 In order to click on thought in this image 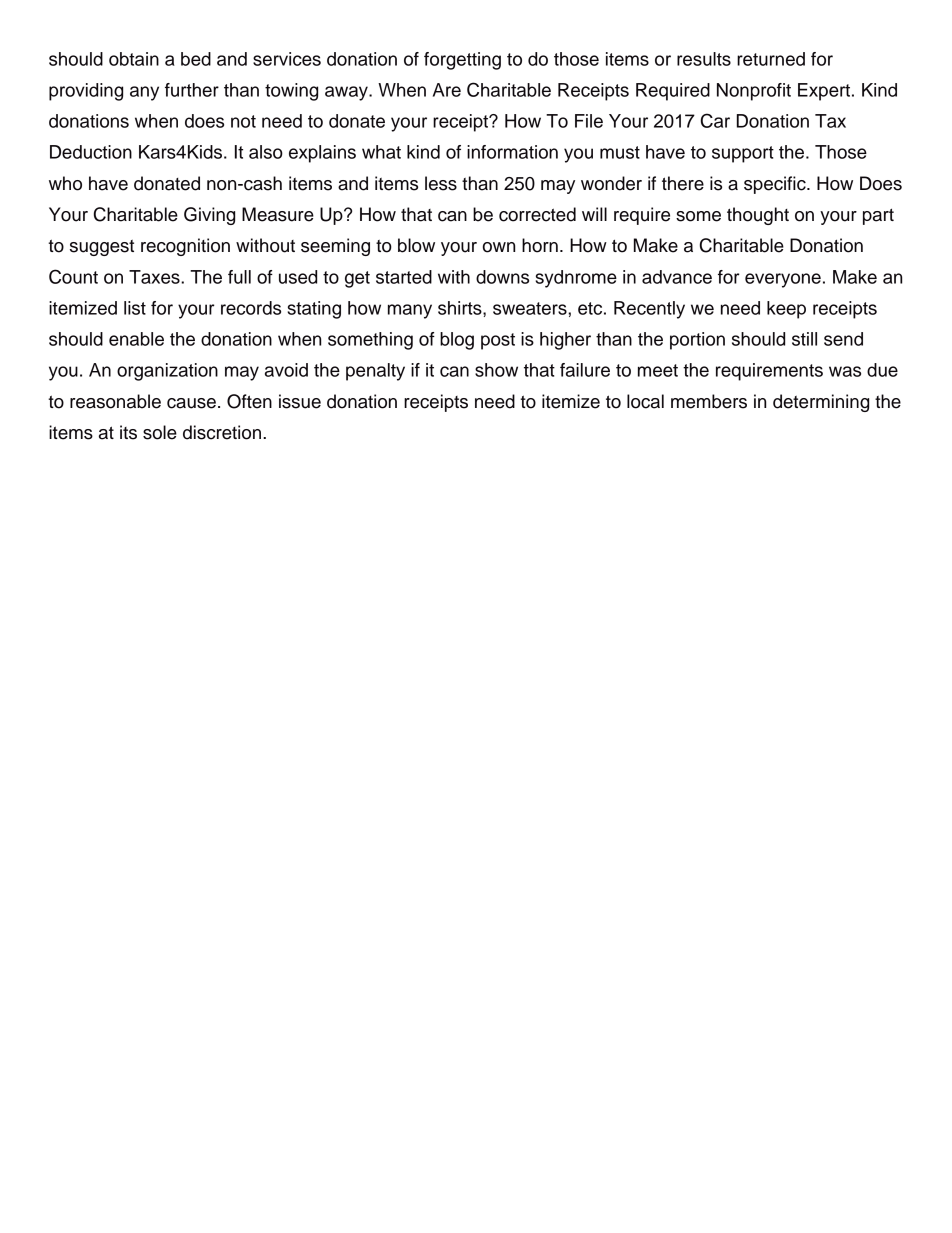, I will do `click(758, 216)`.
